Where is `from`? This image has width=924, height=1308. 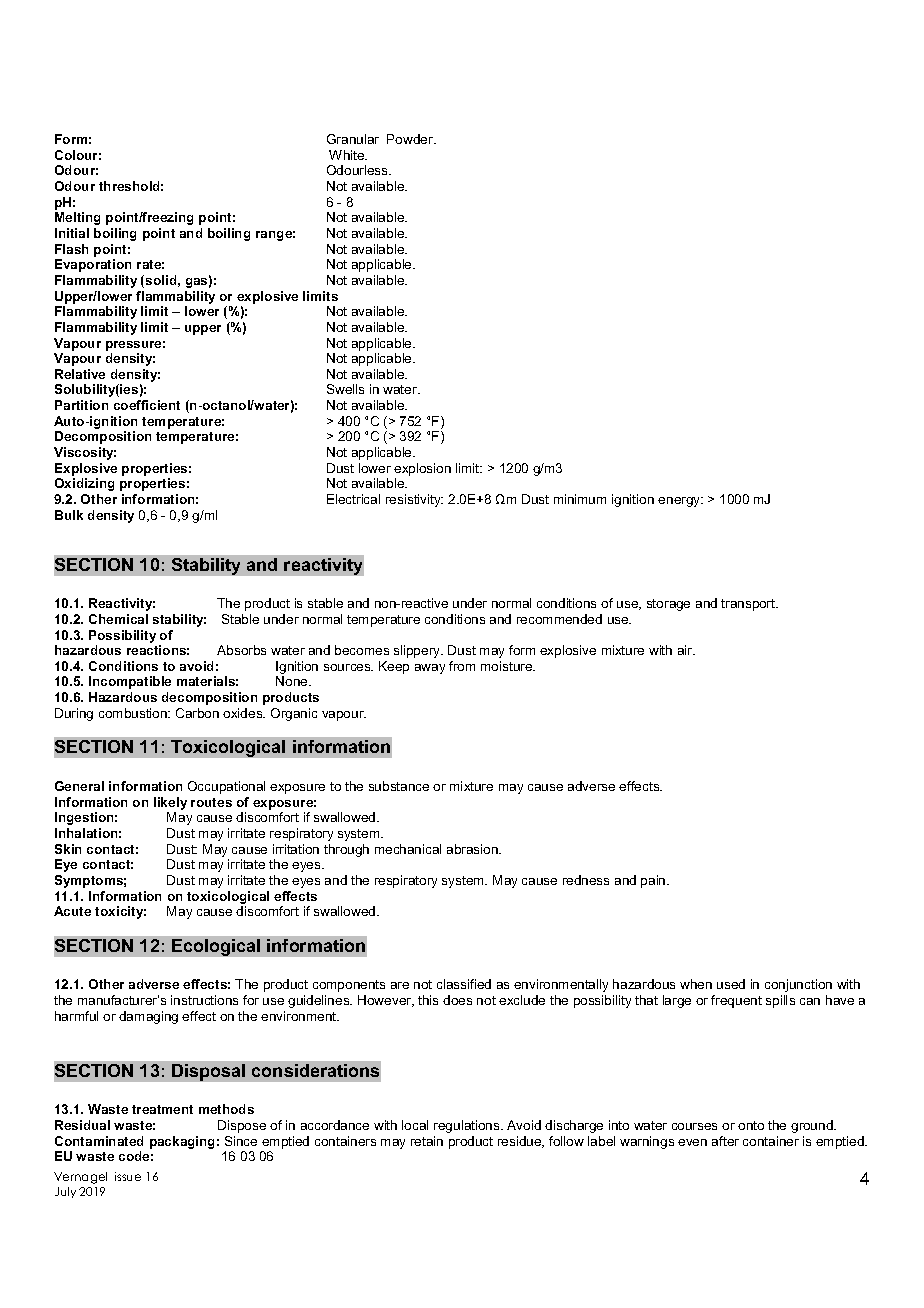
from is located at coordinates (462, 666).
